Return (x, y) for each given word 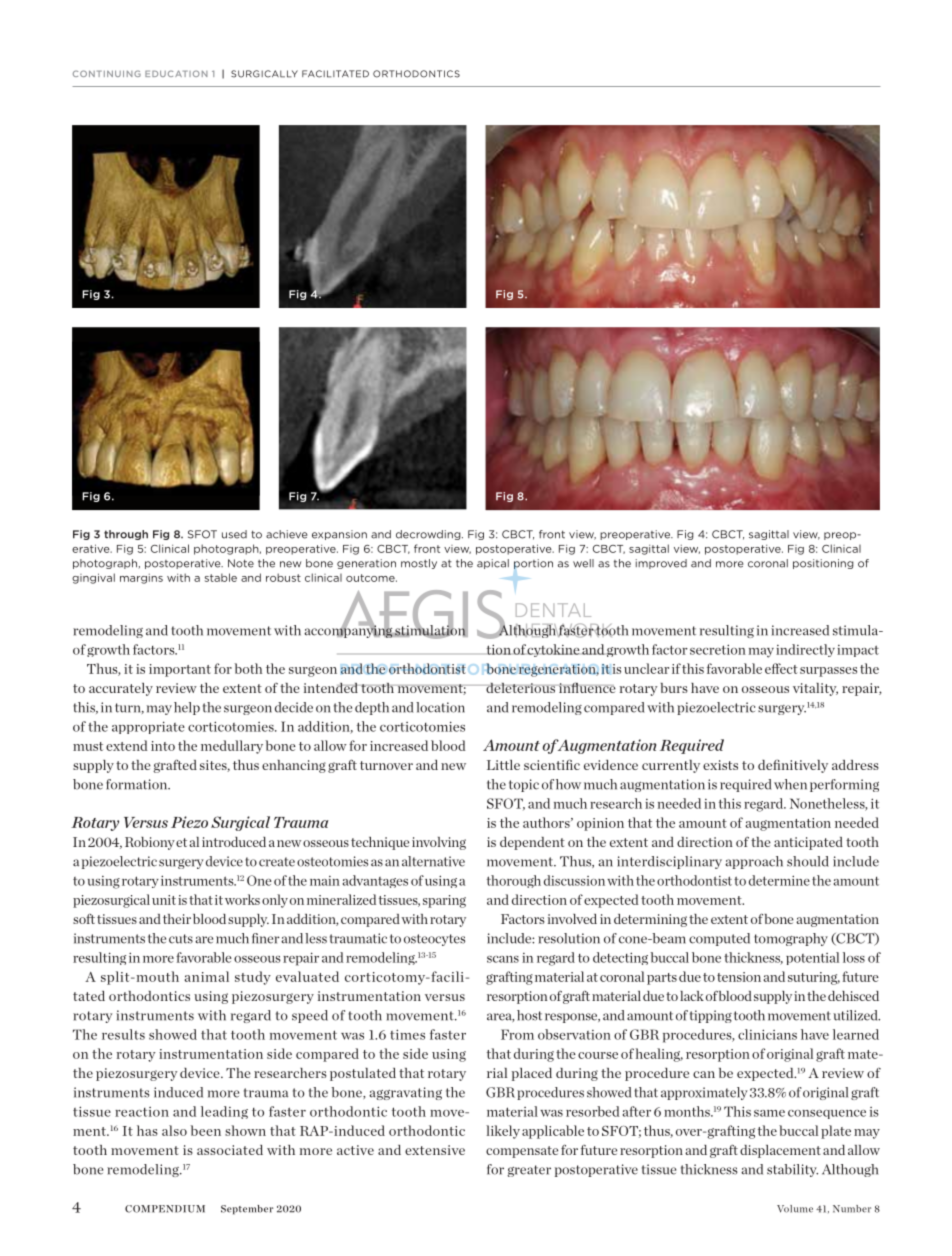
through (126, 535)
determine (779, 880)
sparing (444, 901)
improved (661, 564)
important (180, 670)
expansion (339, 535)
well (583, 563)
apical (493, 564)
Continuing (107, 73)
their (177, 919)
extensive (435, 1150)
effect (781, 668)
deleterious (520, 688)
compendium (165, 1209)
